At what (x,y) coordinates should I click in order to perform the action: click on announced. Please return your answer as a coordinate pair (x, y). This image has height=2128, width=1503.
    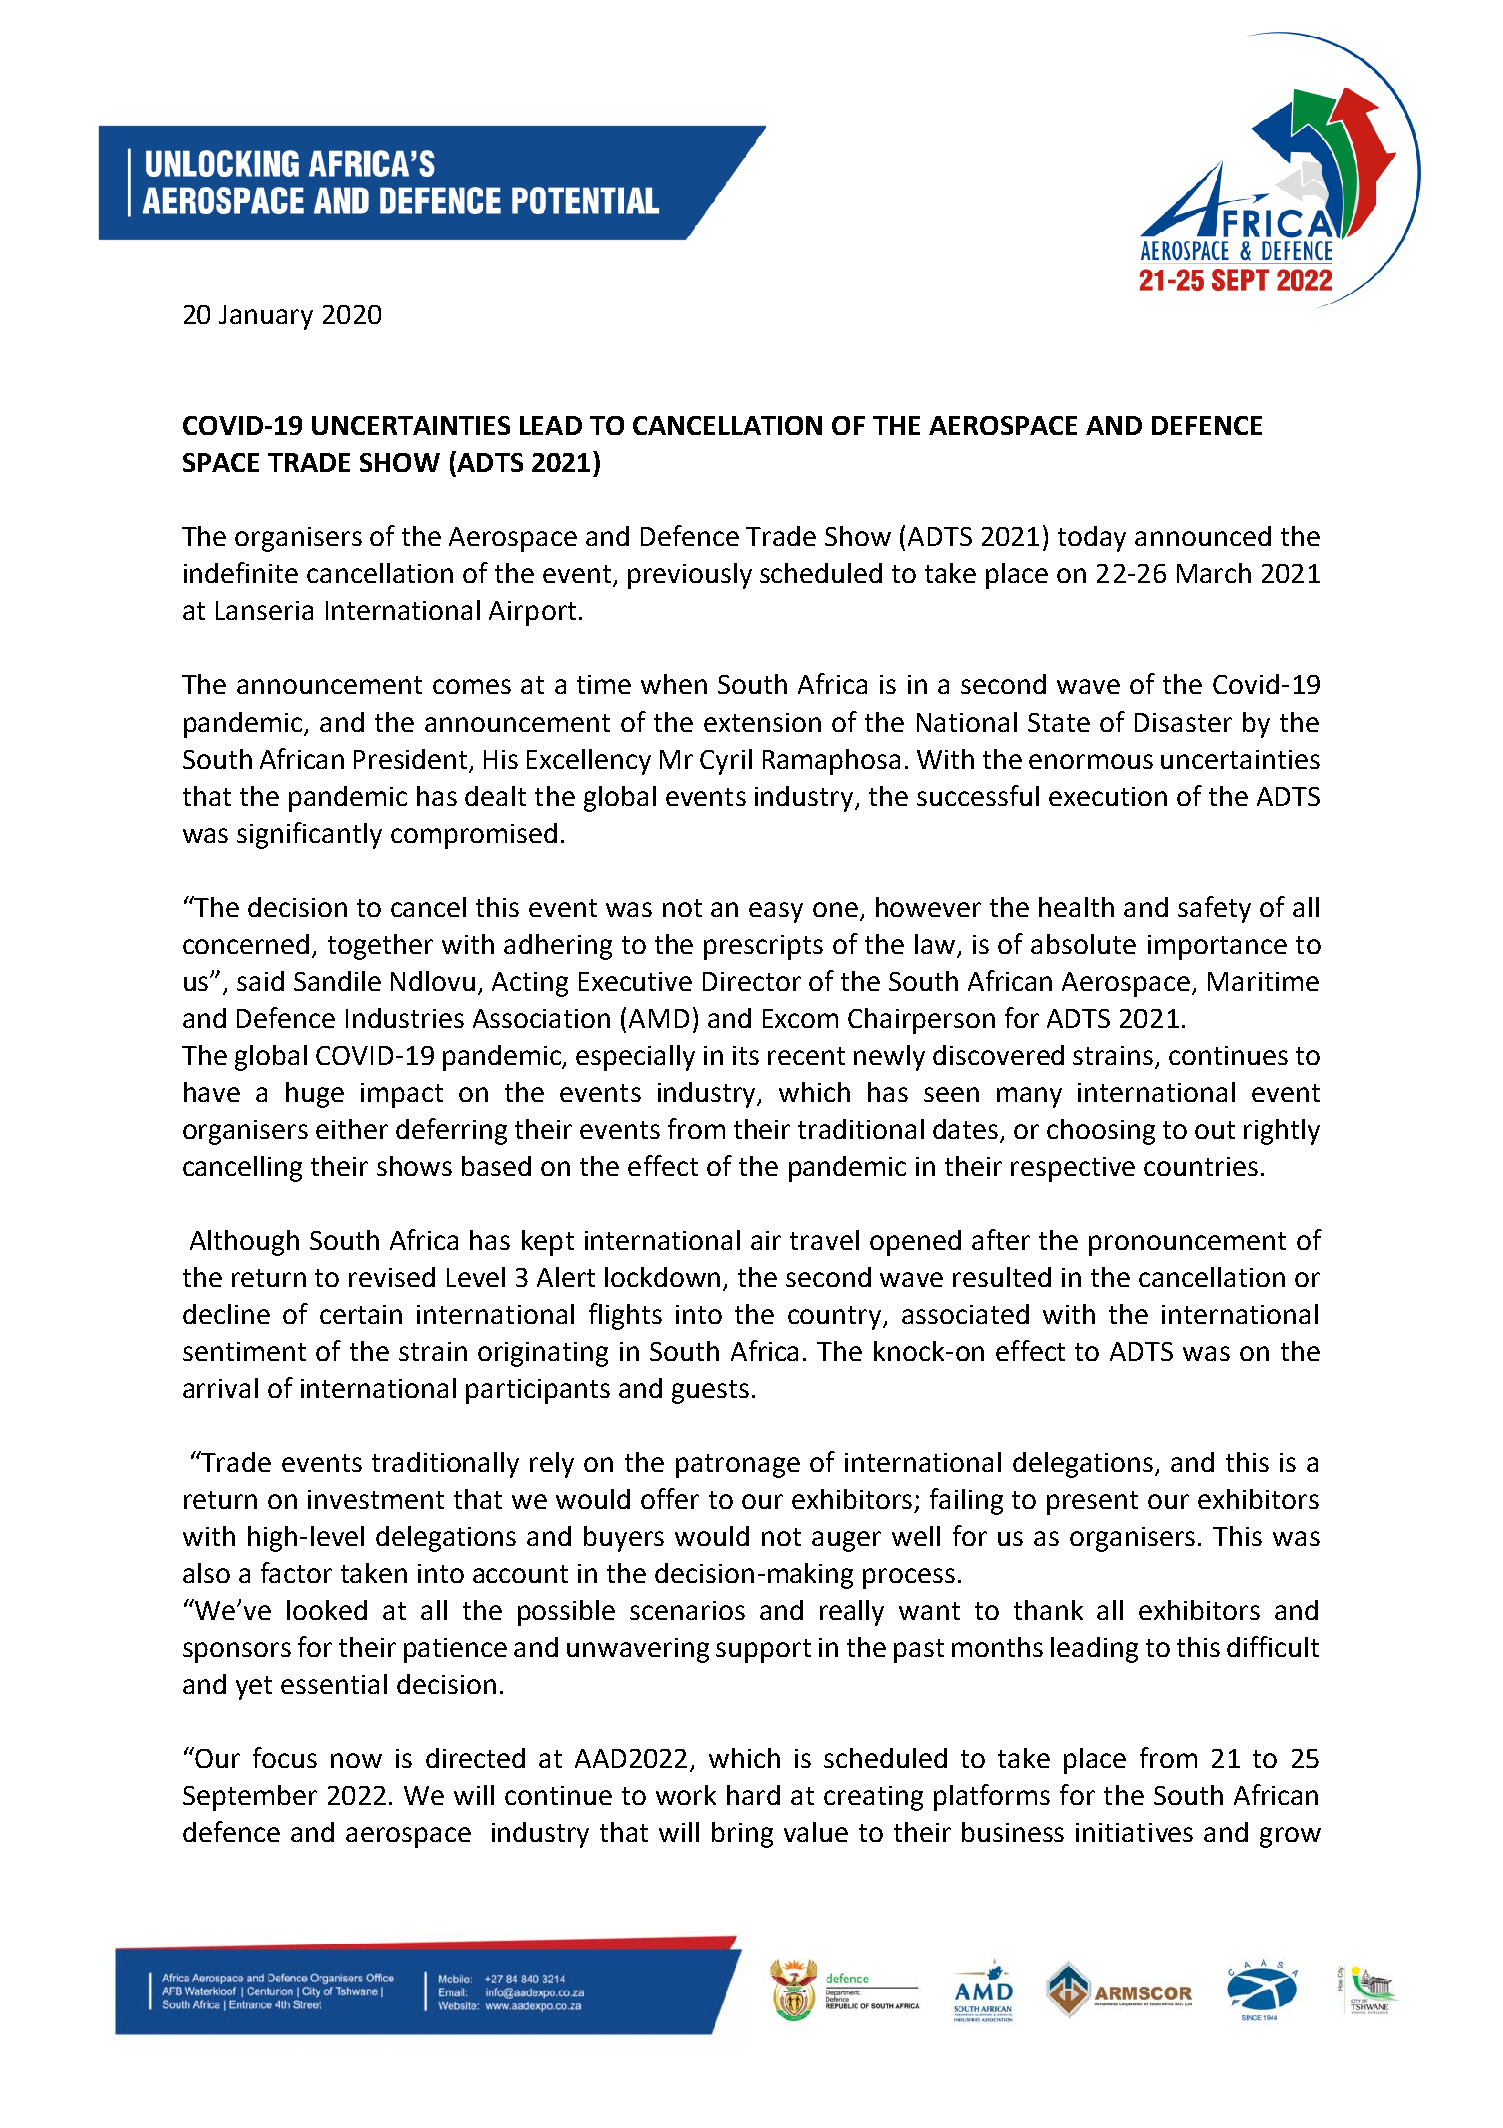
    Looking at the image, I should click on (1203, 536).
